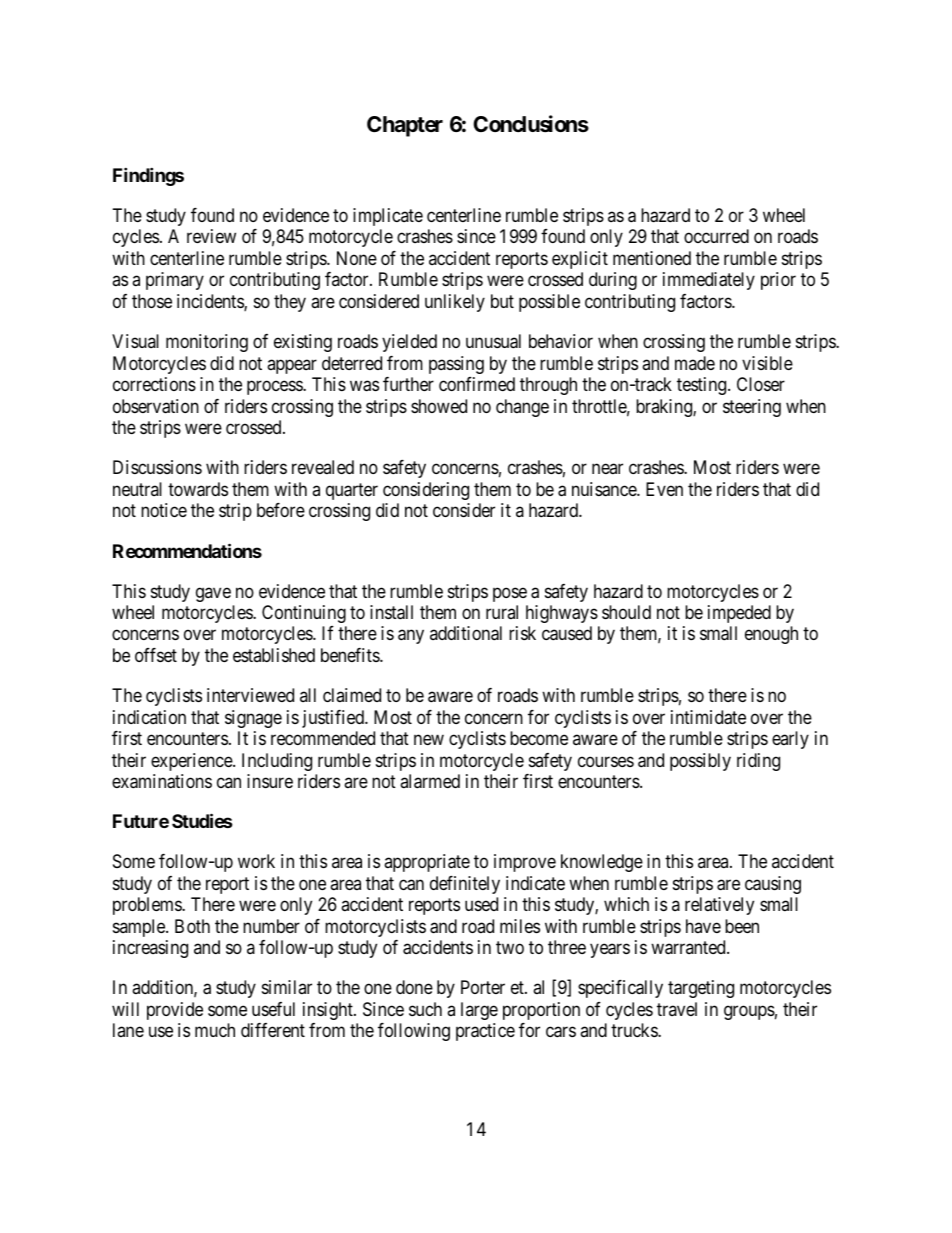 Image resolution: width=952 pixels, height=1233 pixels. I want to click on appropriate, so click(427, 863).
